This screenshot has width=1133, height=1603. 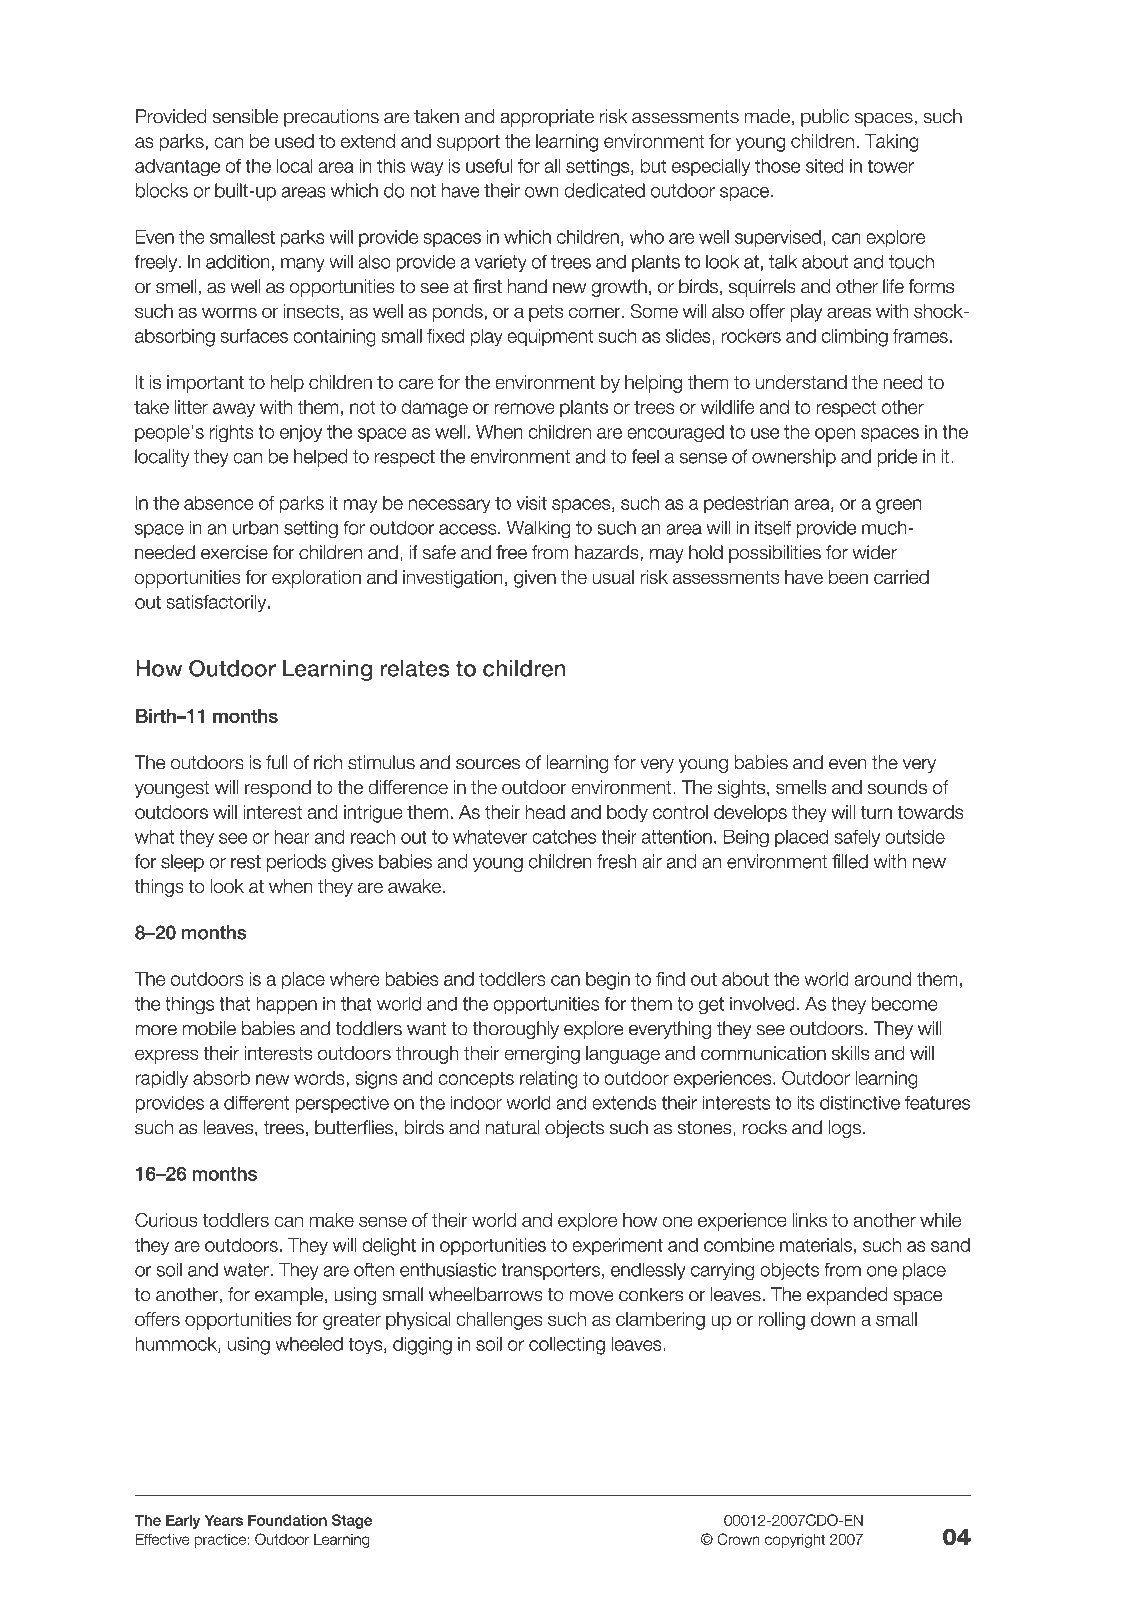 I want to click on collecting, so click(x=567, y=1346).
